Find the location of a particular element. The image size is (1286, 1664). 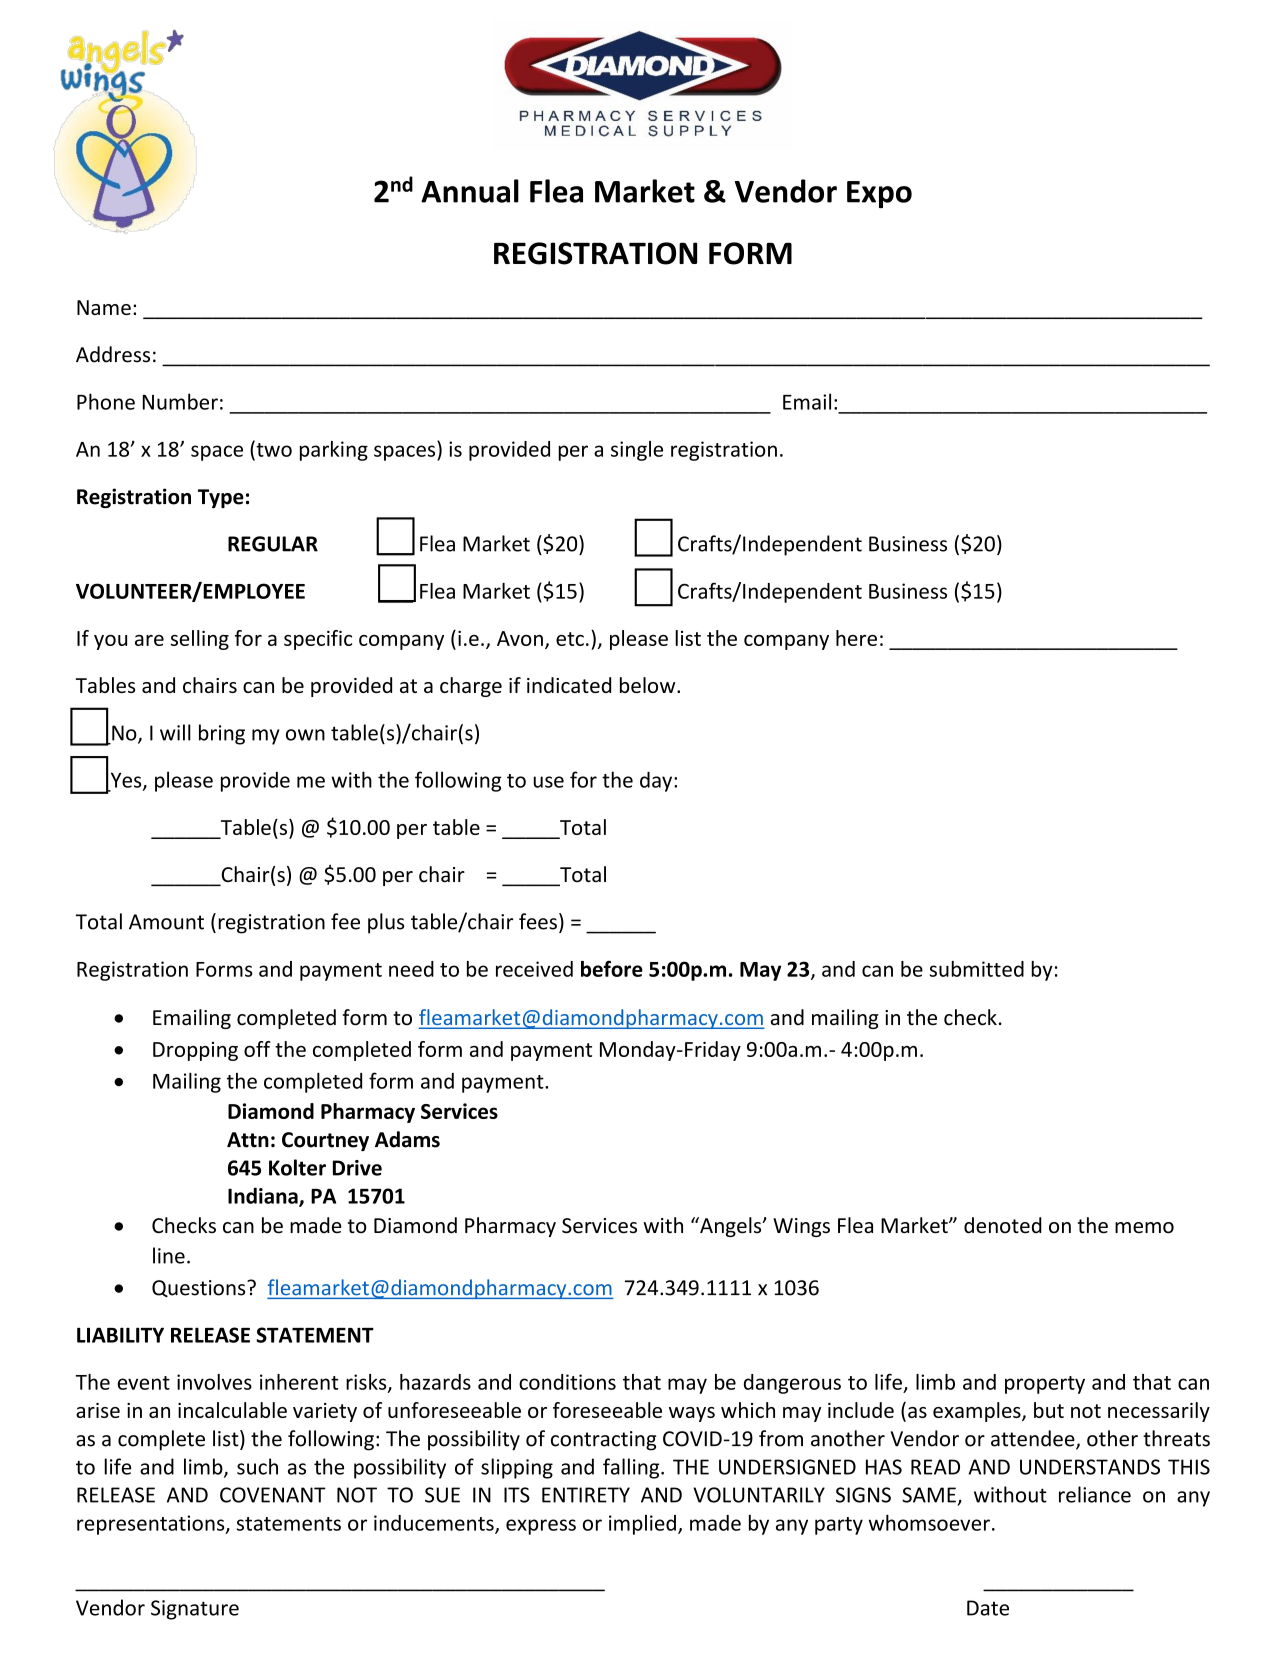

Name is located at coordinates (104, 307).
